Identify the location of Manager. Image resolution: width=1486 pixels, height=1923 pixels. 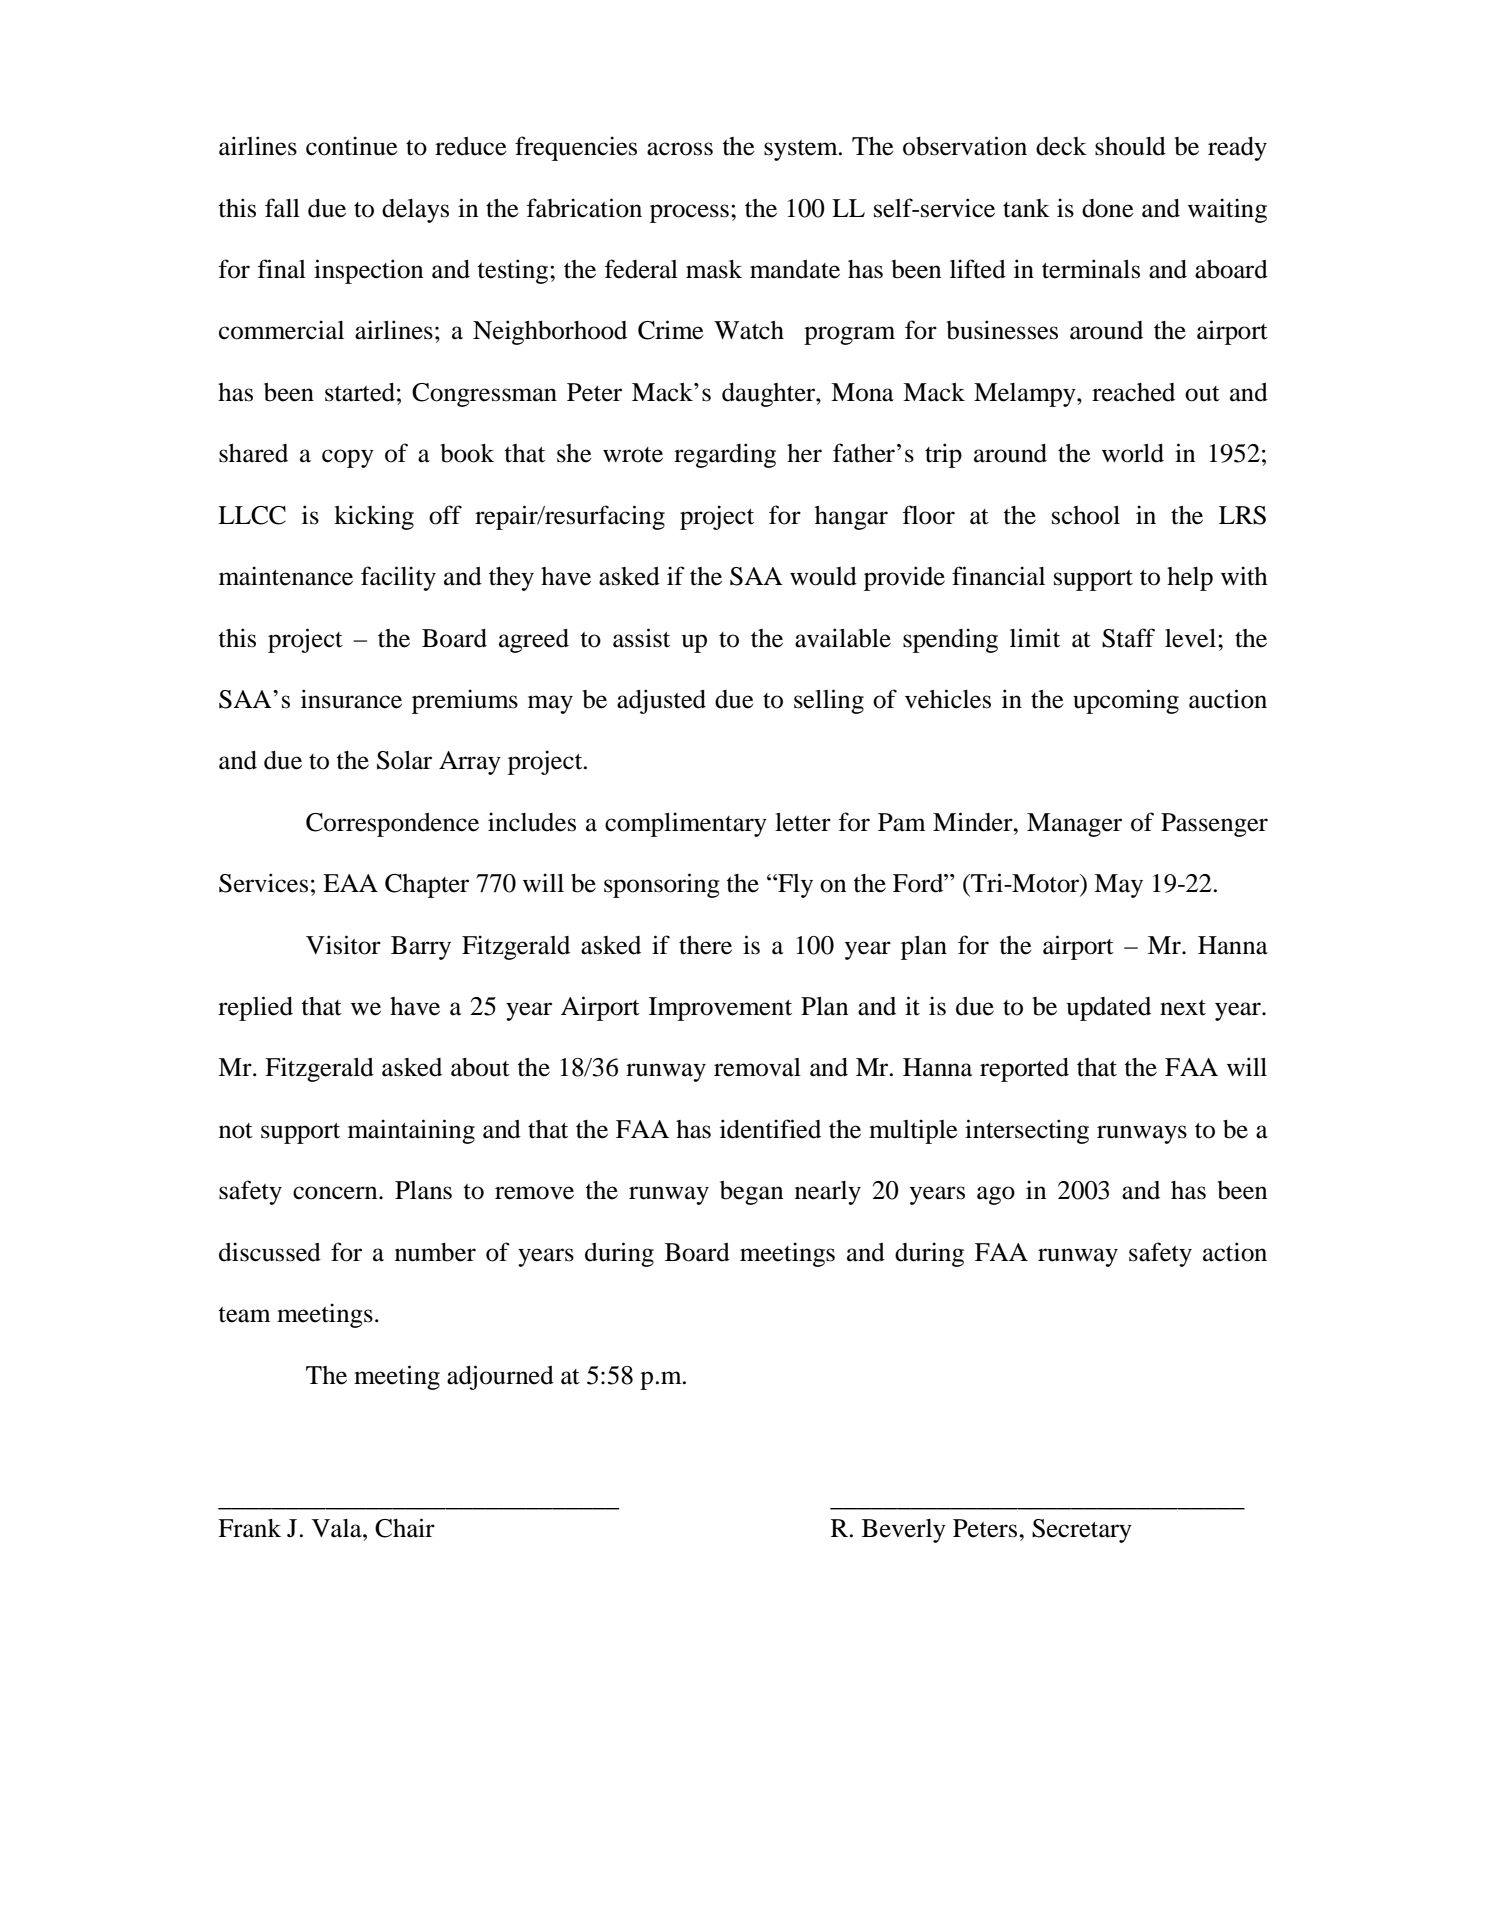
(1074, 825).
